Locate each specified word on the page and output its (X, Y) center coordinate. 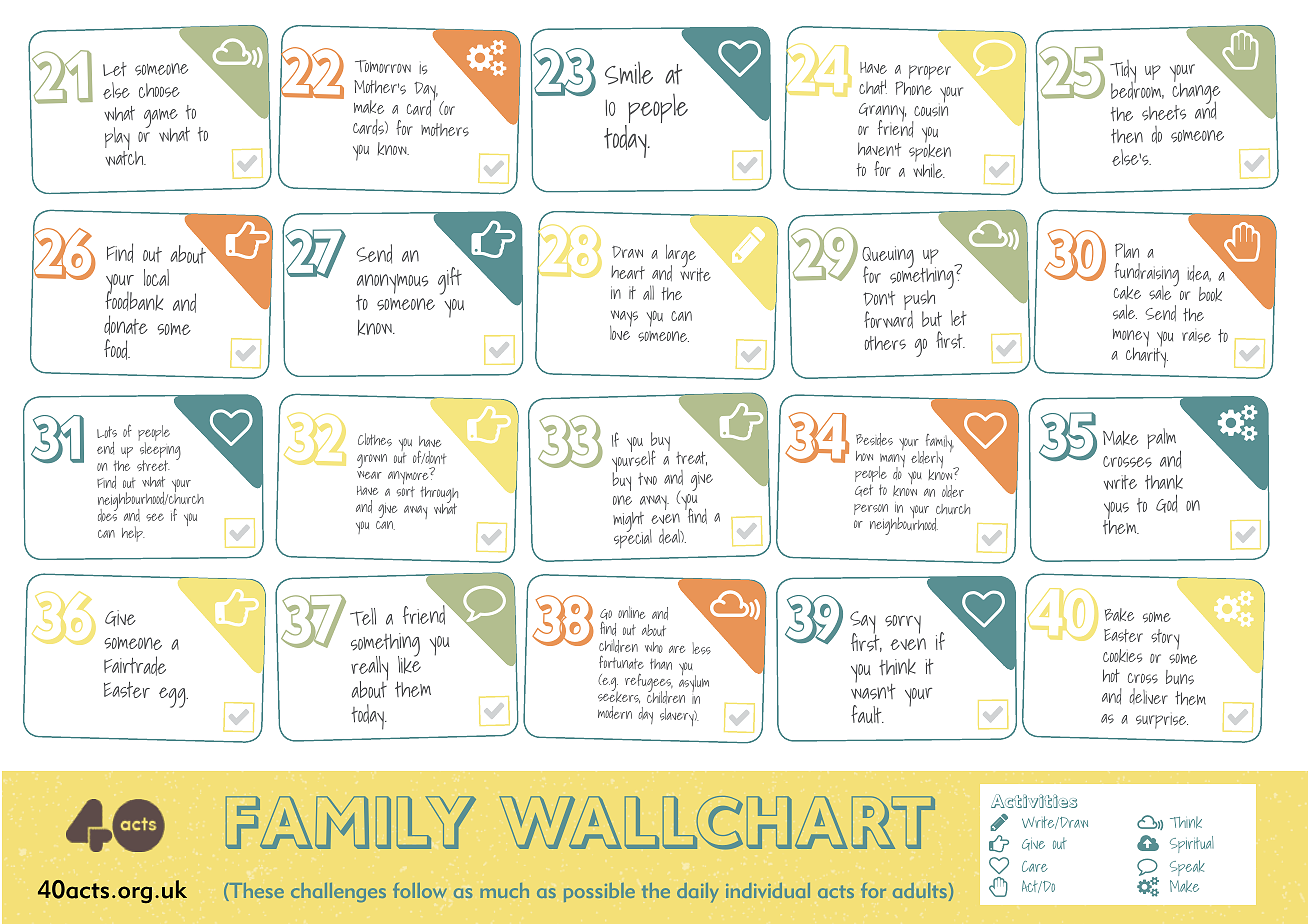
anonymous (392, 285)
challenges (338, 892)
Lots (107, 432)
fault (867, 714)
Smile (629, 73)
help (133, 533)
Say (863, 624)
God (1166, 503)
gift (450, 281)
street (153, 465)
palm (1161, 438)
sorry (903, 624)
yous (1116, 512)
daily (697, 892)
